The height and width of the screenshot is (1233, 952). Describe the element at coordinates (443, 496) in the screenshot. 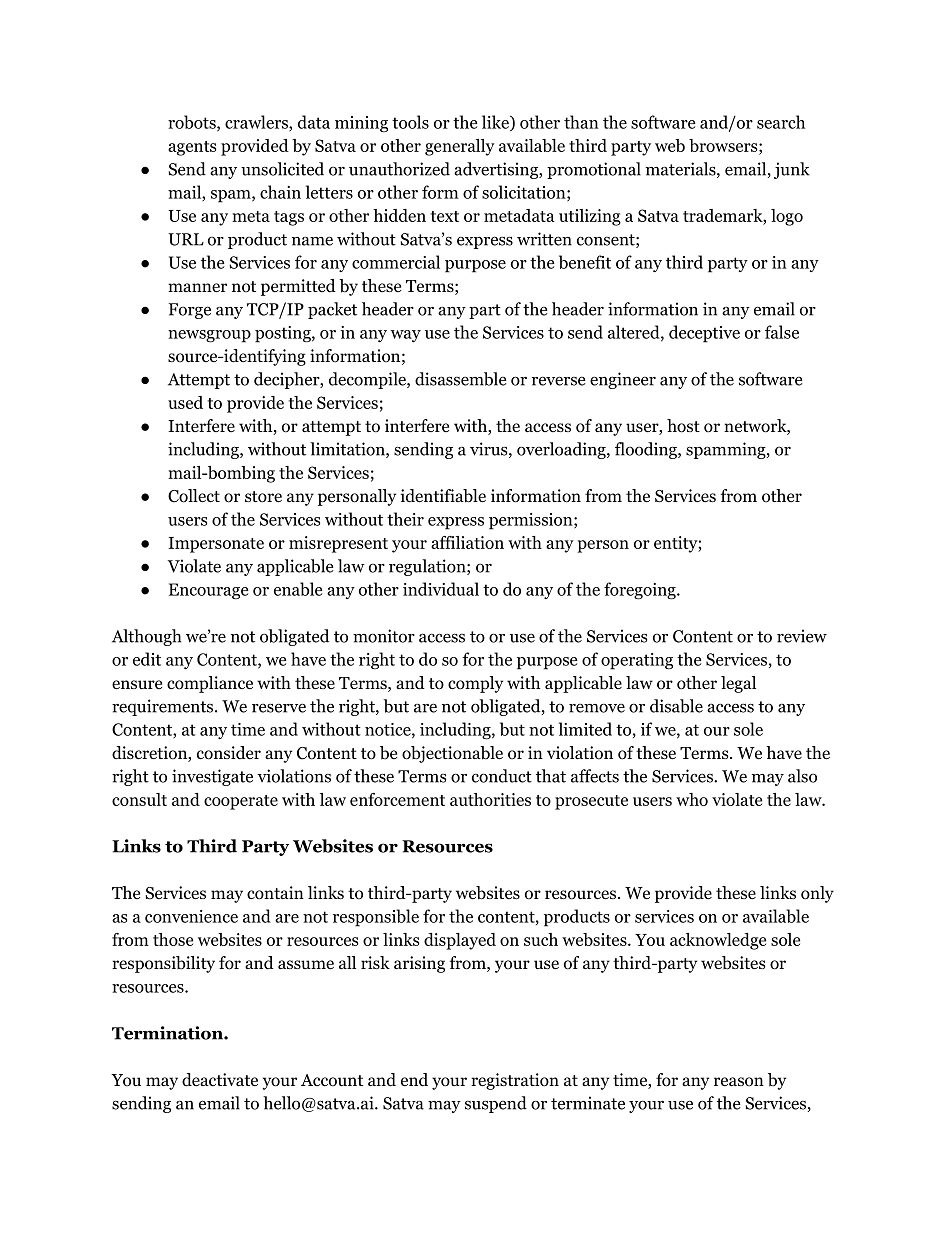

I see `identifiable` at that location.
